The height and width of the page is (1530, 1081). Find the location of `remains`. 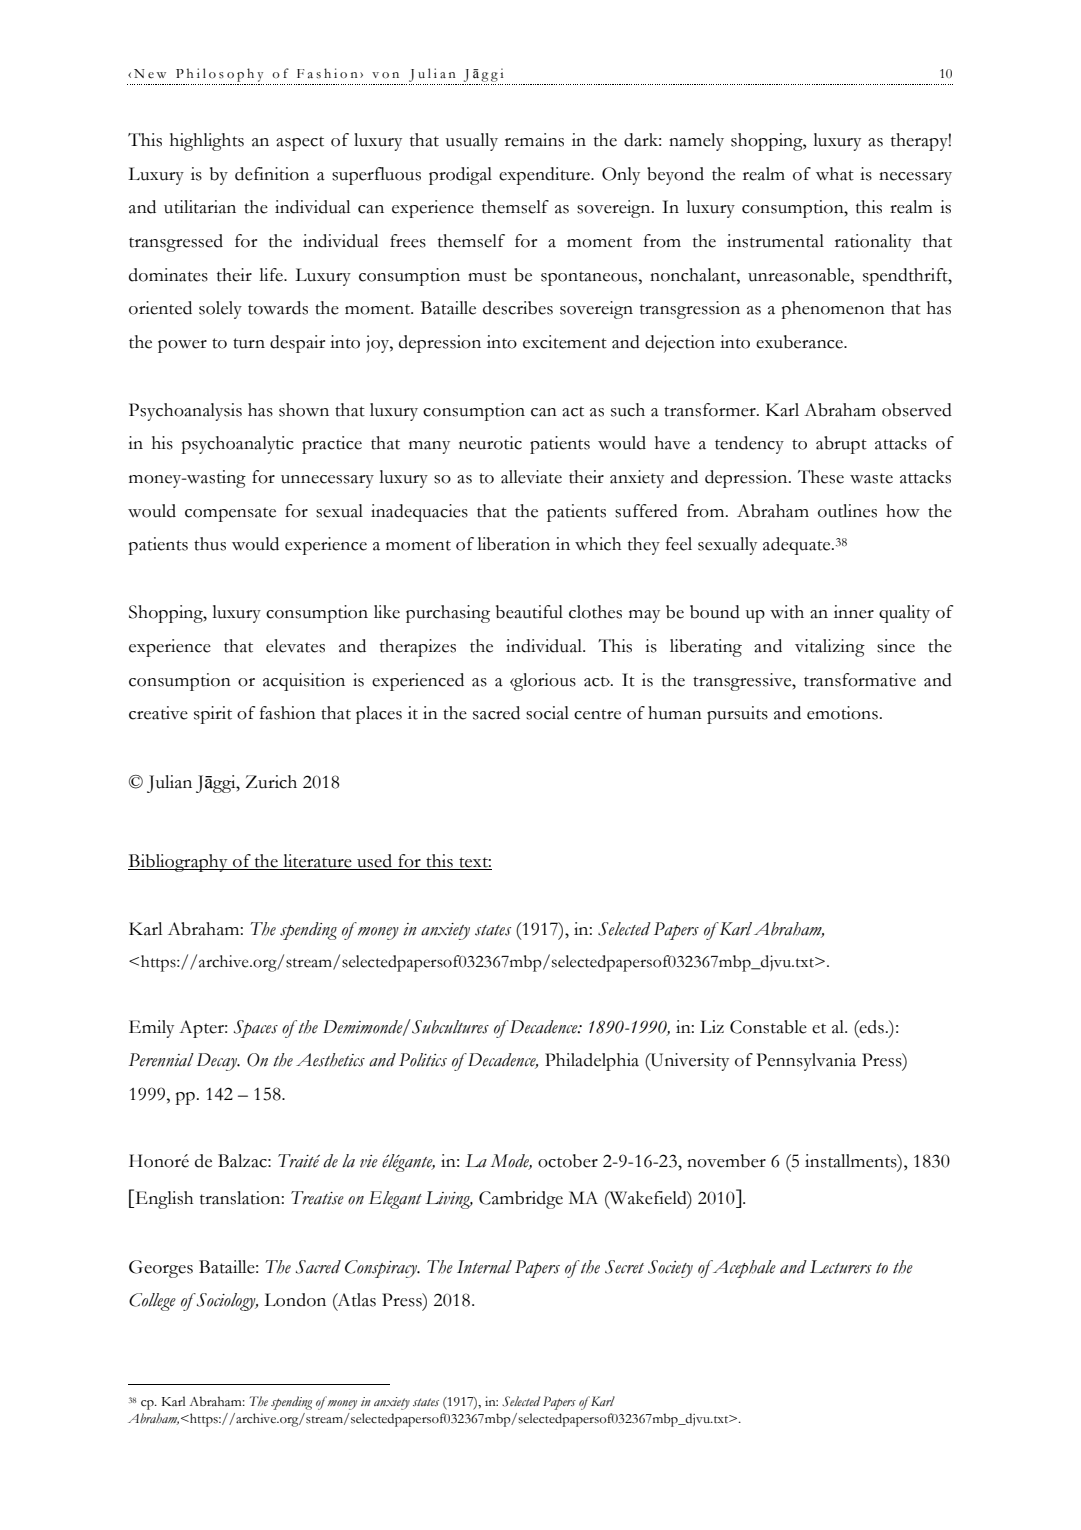

remains is located at coordinates (534, 140).
